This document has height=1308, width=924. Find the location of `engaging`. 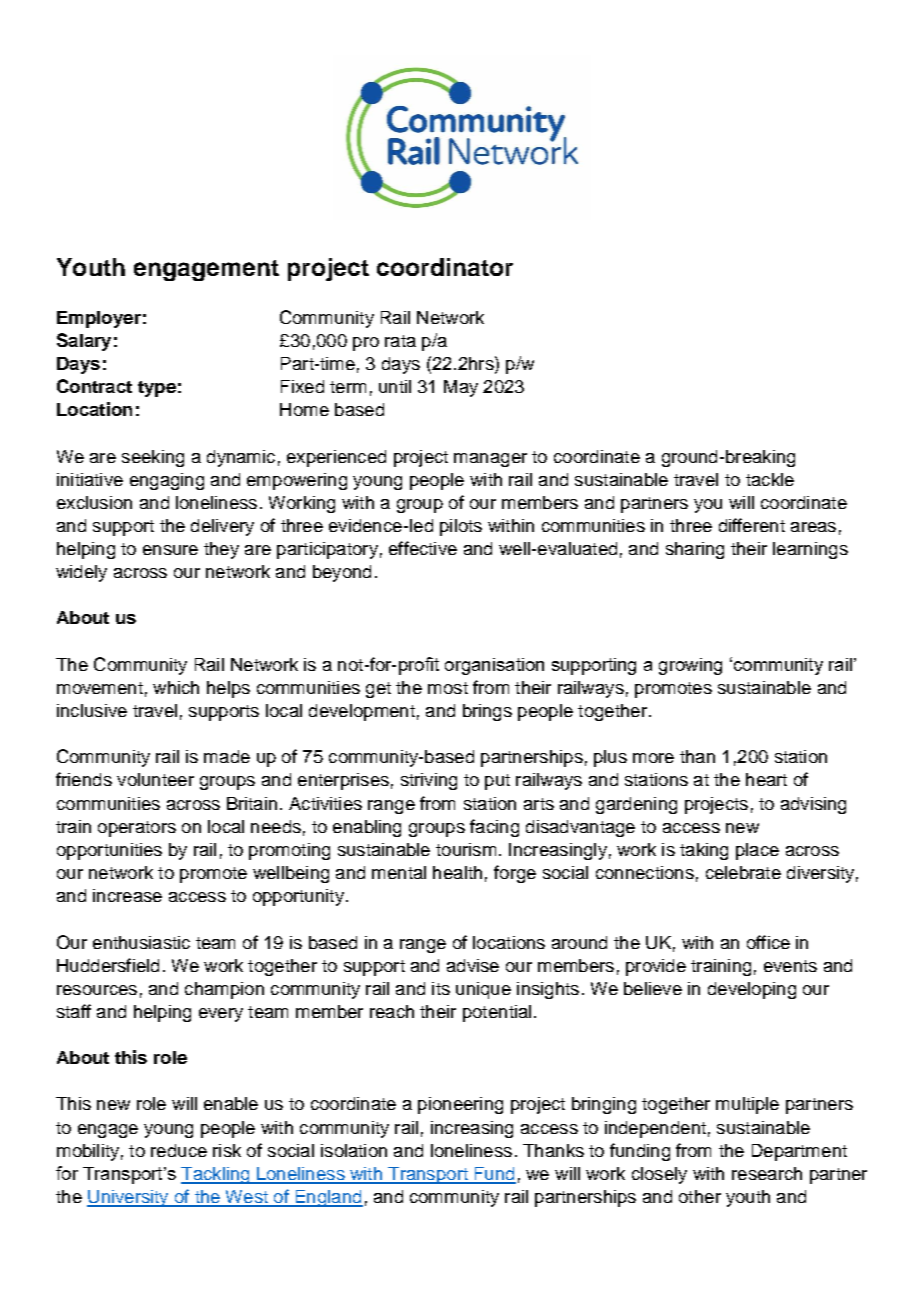

engaging is located at coordinates (167, 481).
